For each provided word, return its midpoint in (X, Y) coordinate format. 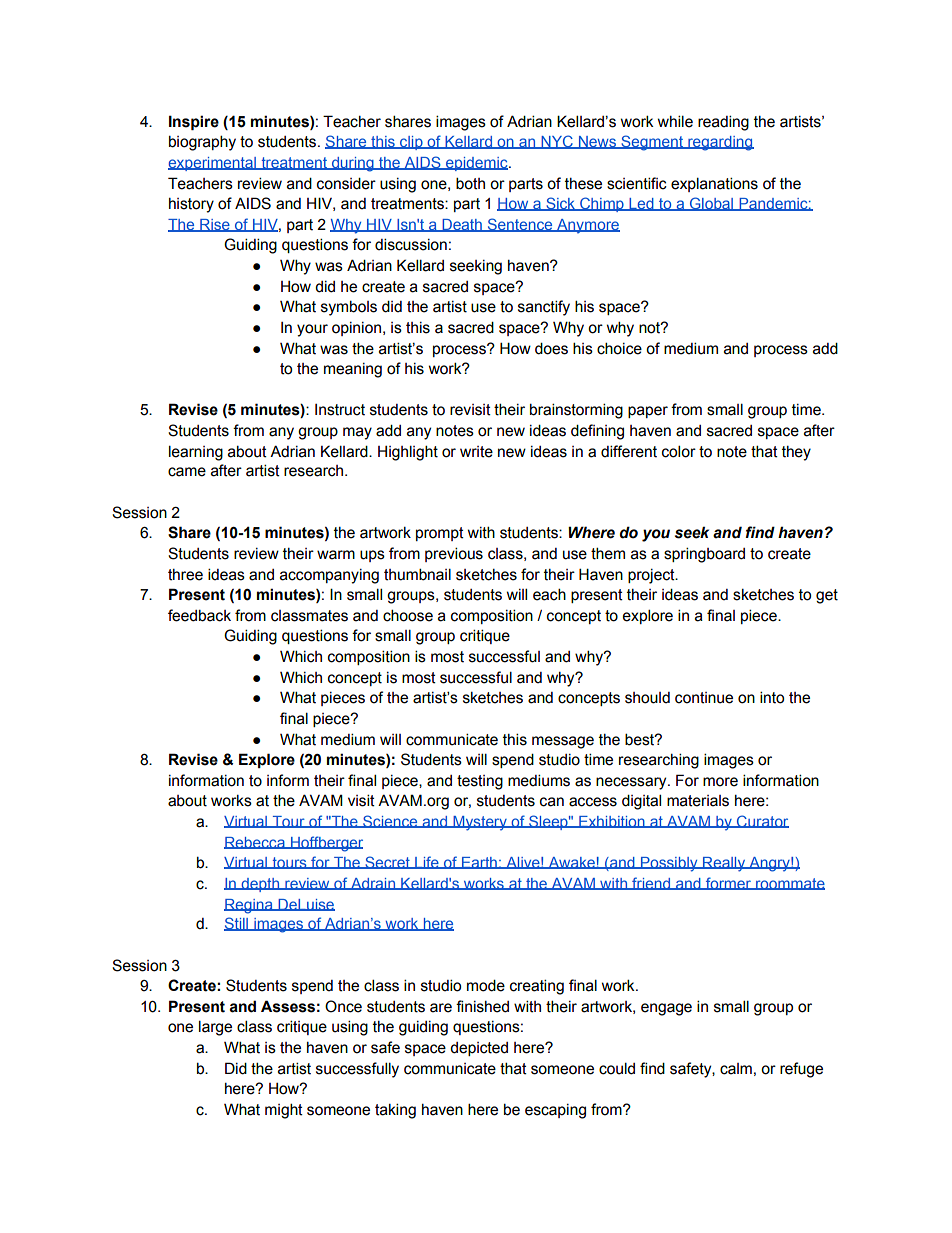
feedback (199, 615)
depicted (479, 1049)
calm (736, 1069)
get (827, 596)
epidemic (477, 164)
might (284, 1111)
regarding (720, 143)
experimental (213, 164)
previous (454, 554)
